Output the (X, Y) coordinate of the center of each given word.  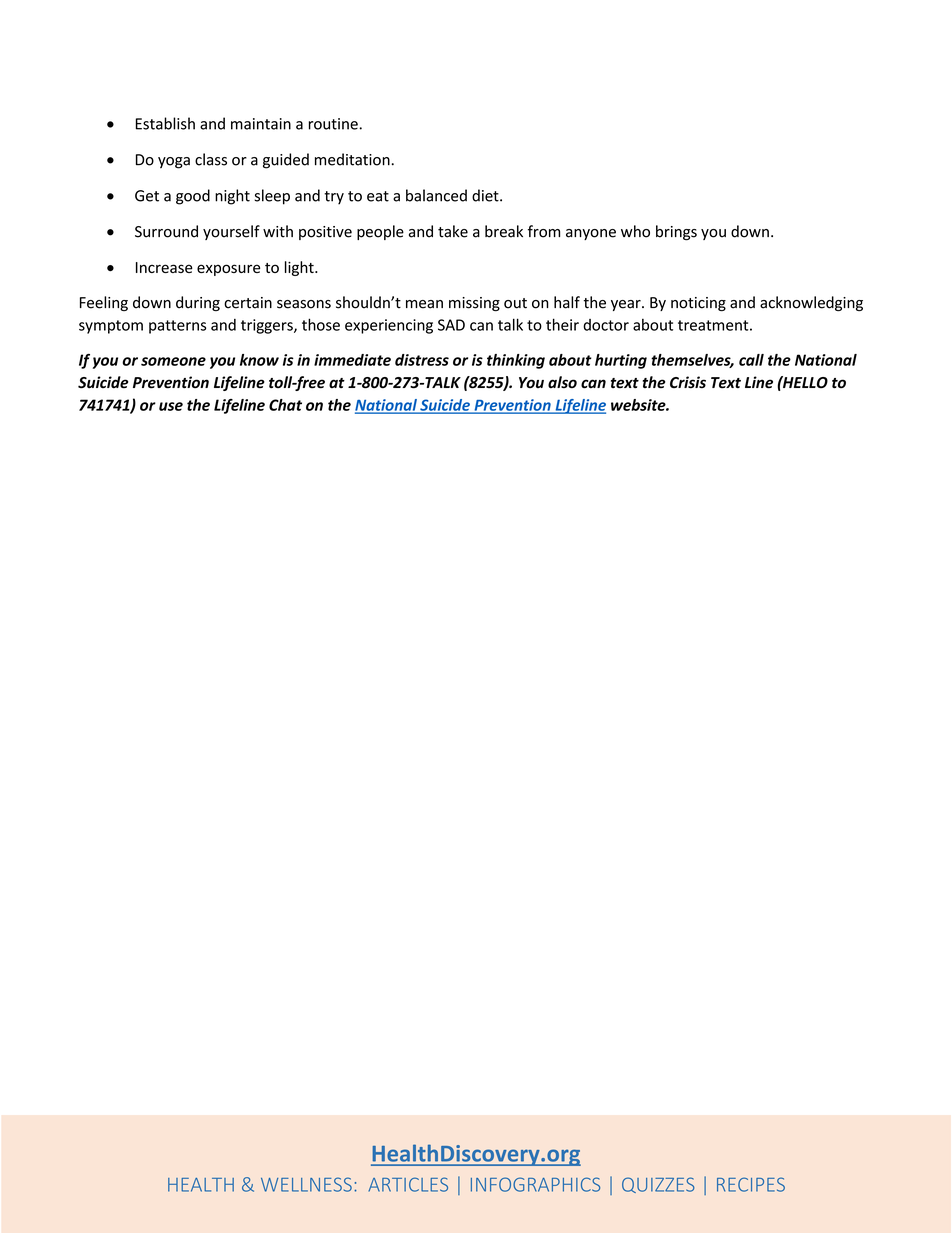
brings (676, 233)
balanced (436, 195)
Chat (285, 405)
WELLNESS (306, 1184)
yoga (174, 163)
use (171, 406)
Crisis (688, 382)
